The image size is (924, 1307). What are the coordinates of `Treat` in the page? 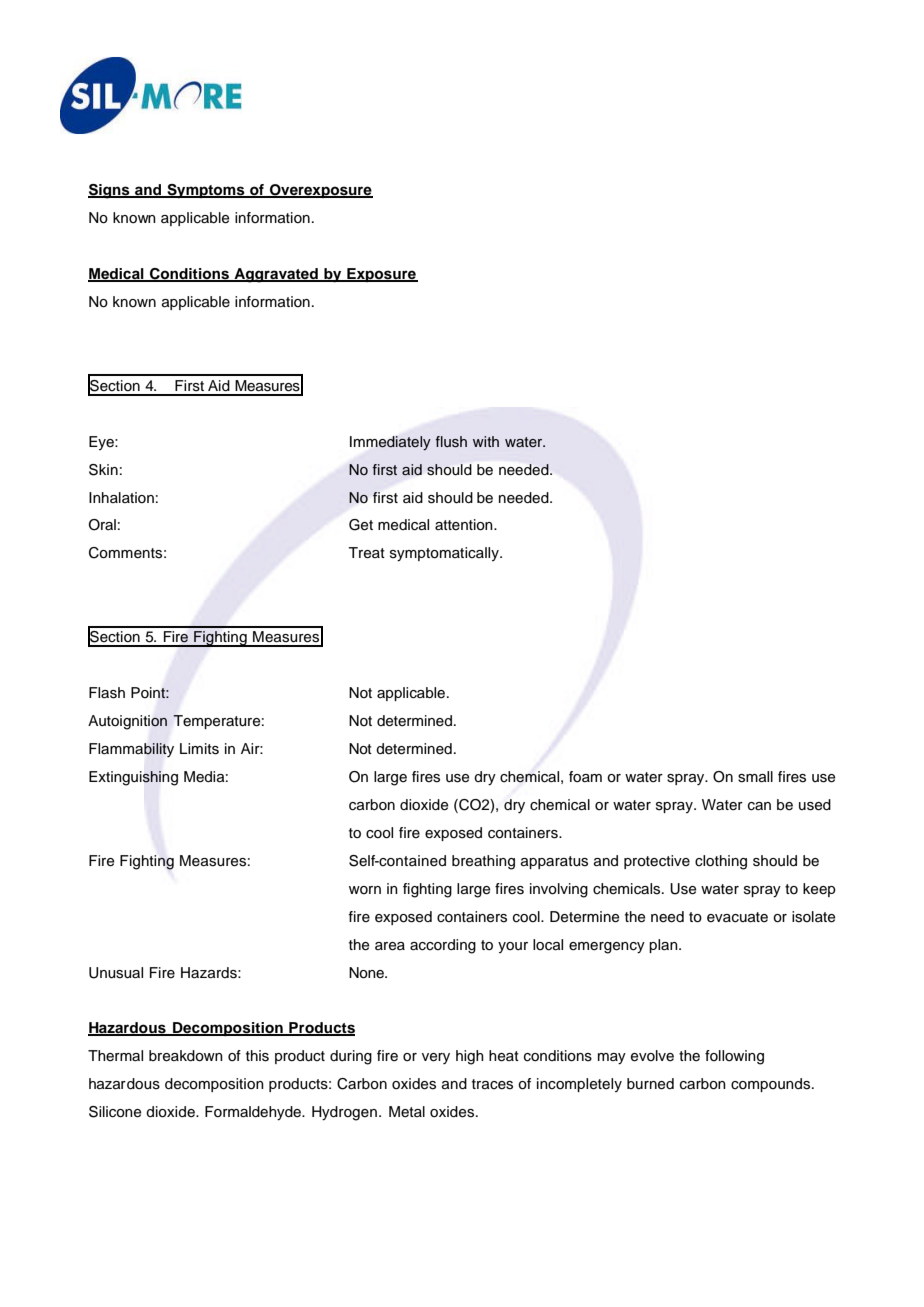 It's located at (366, 553).
